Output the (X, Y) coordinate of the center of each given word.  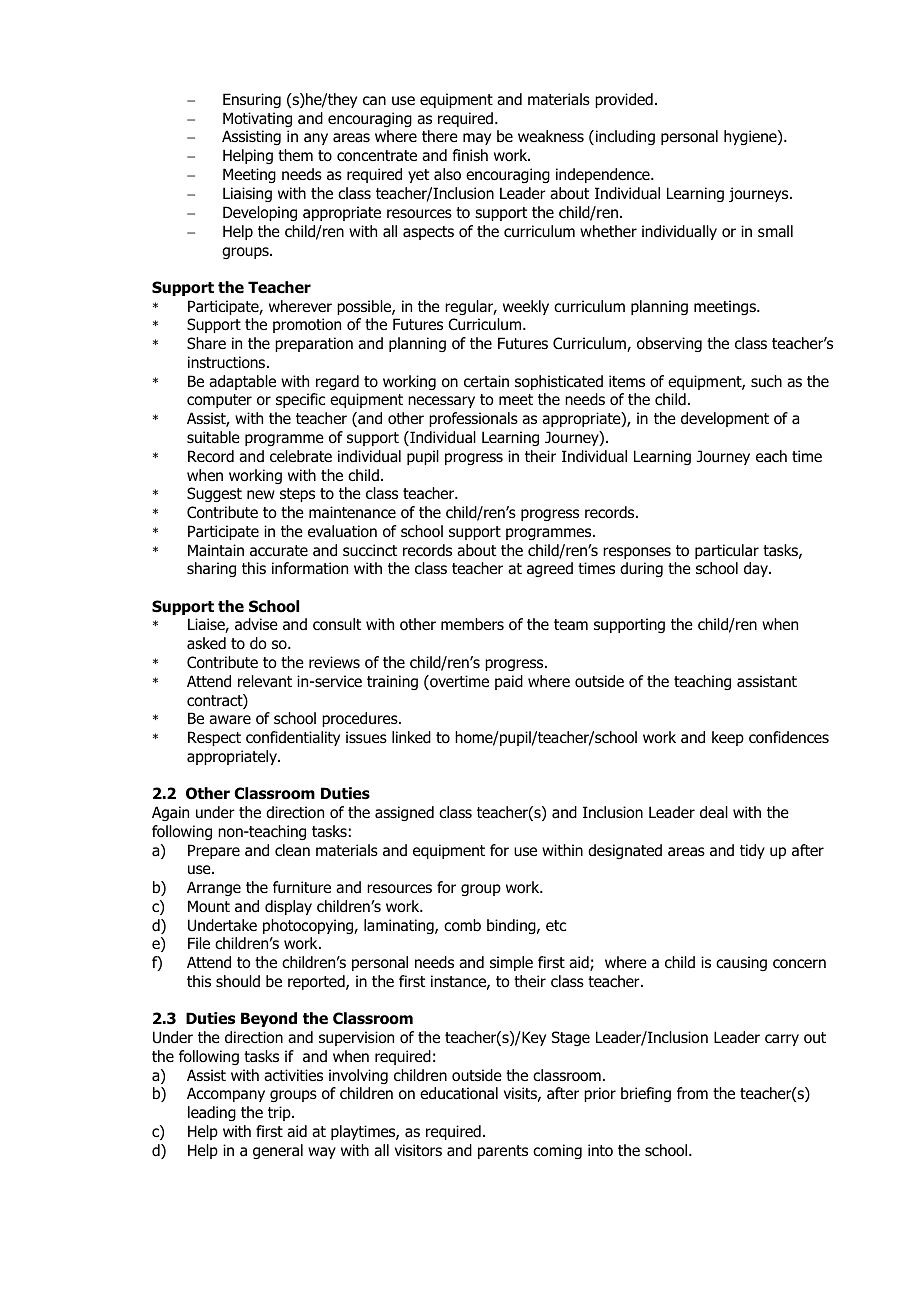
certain (486, 381)
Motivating (257, 119)
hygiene (751, 137)
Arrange (214, 888)
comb (462, 925)
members (472, 624)
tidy (752, 851)
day (757, 569)
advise (256, 624)
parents (503, 1152)
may (477, 139)
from (692, 1093)
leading (212, 1113)
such (766, 381)
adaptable (242, 382)
